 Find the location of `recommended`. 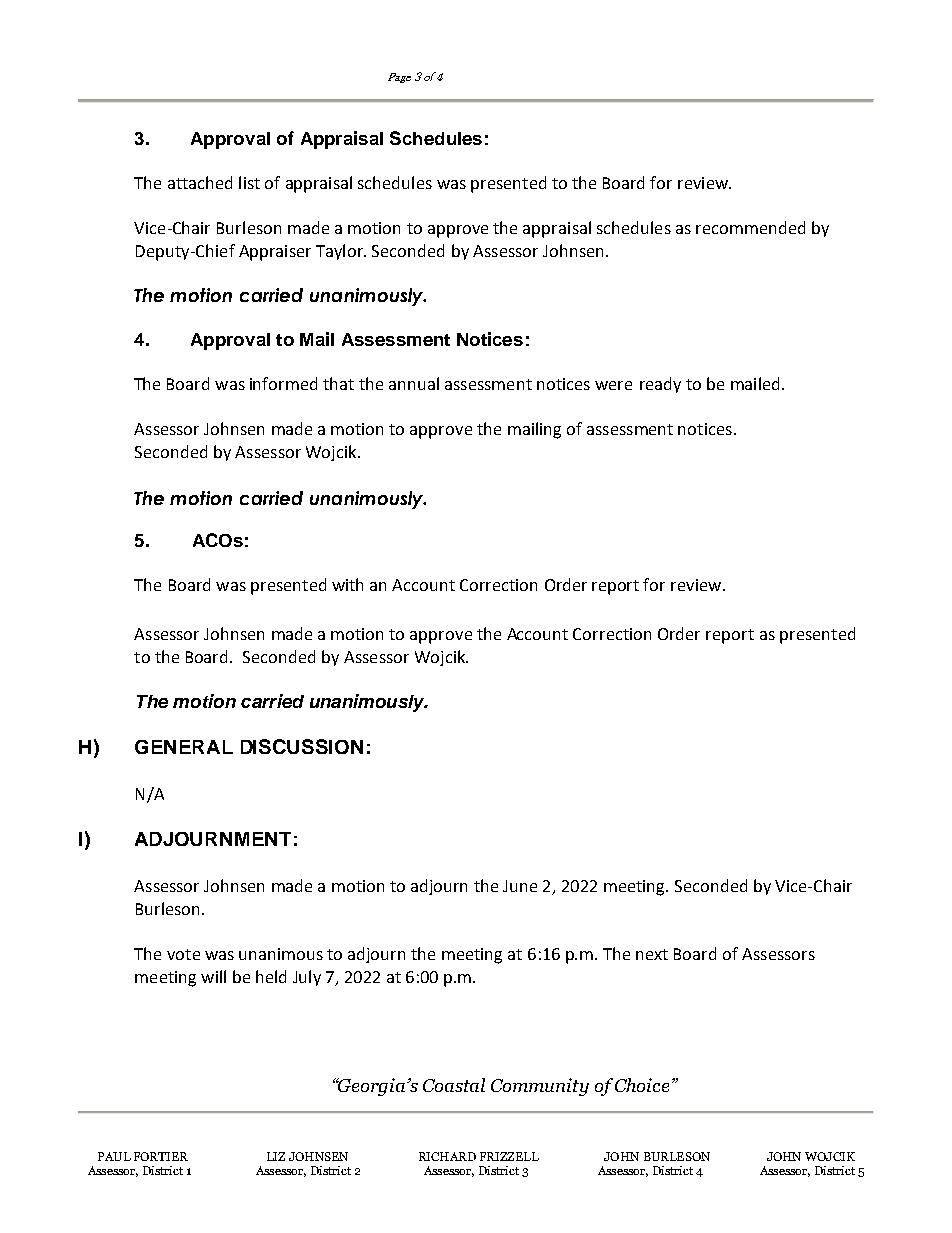

recommended is located at coordinates (750, 227).
